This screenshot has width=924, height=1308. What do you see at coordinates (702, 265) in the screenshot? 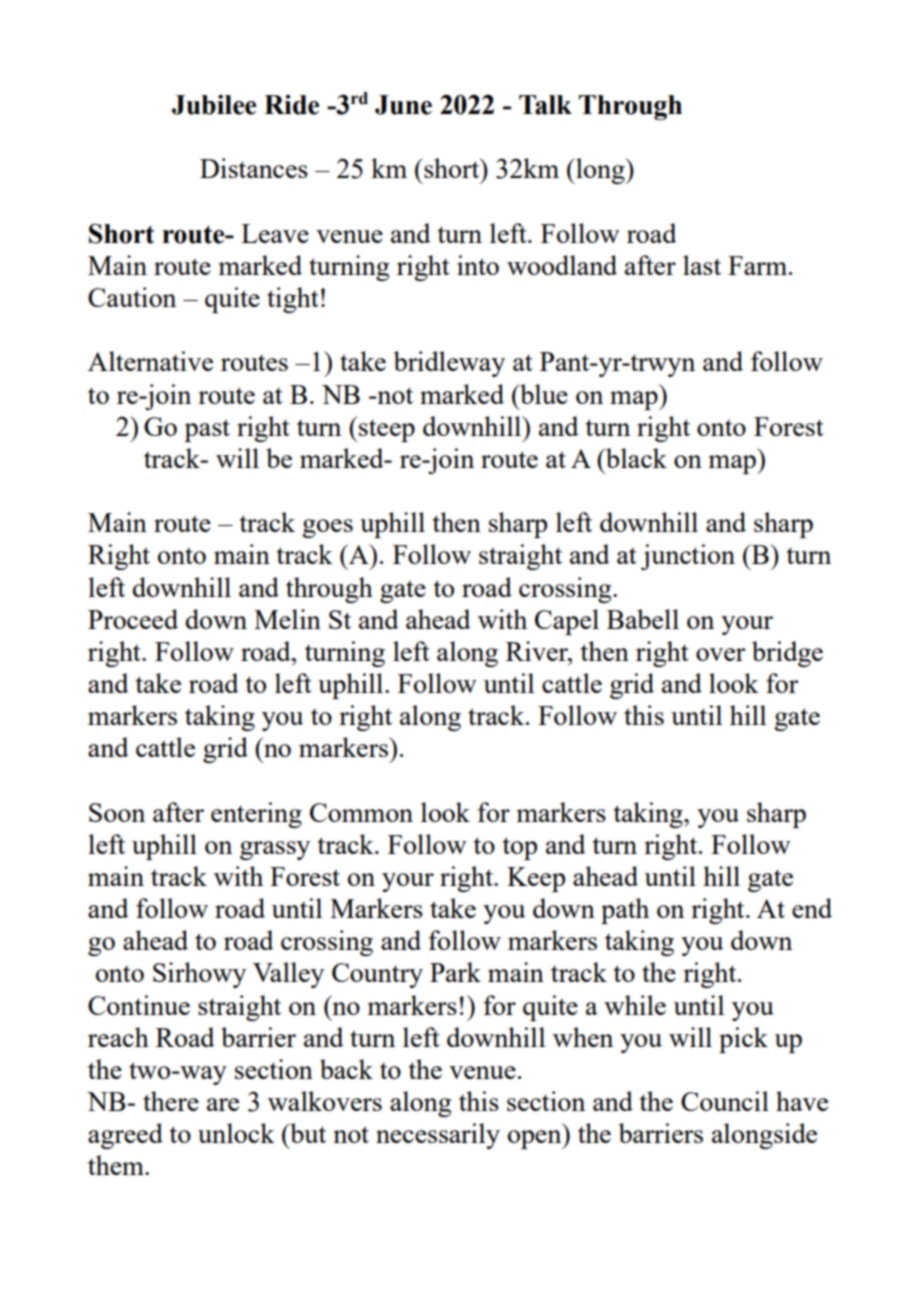
I see `last` at bounding box center [702, 265].
